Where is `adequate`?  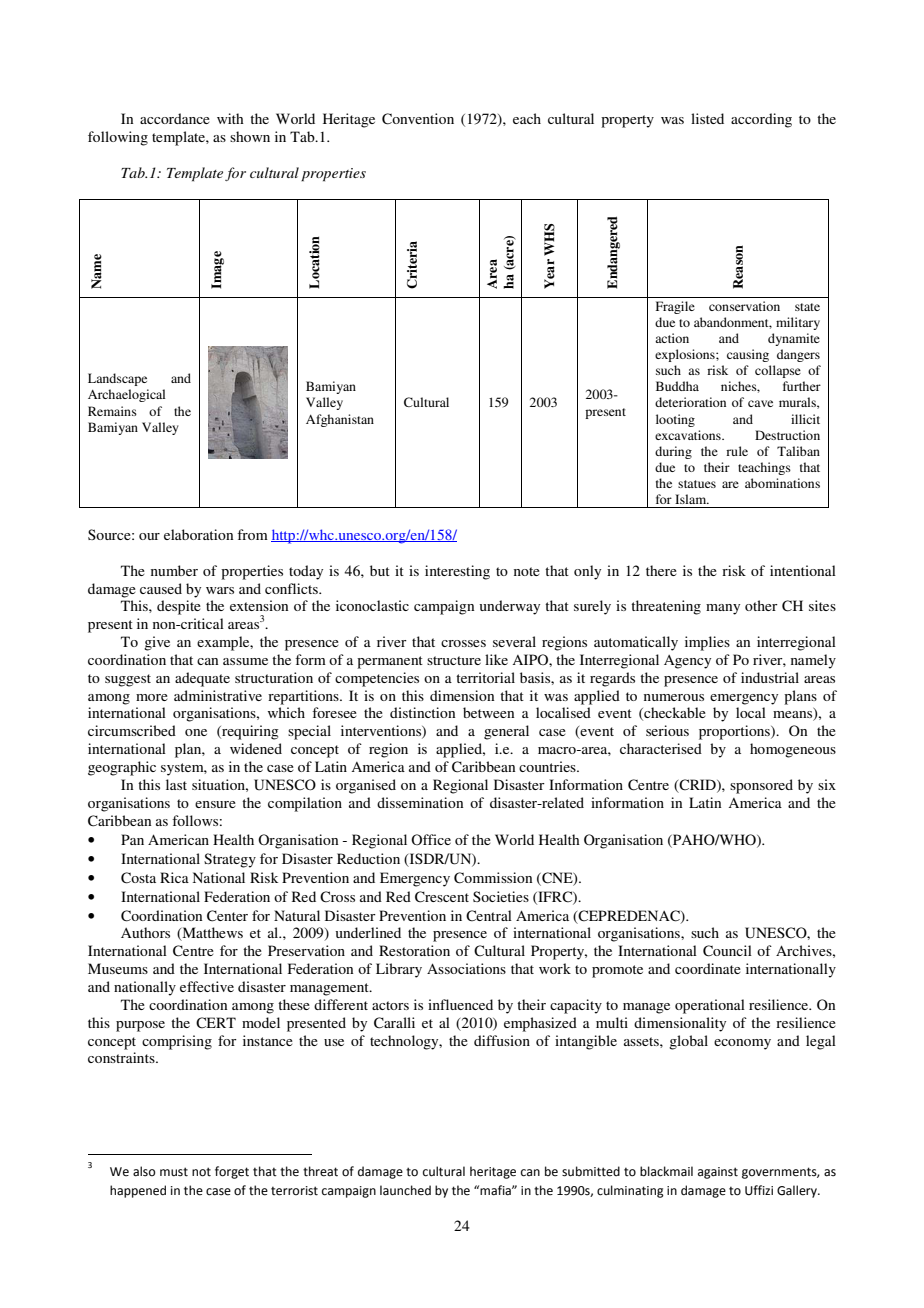
adequate is located at coordinates (202, 679).
